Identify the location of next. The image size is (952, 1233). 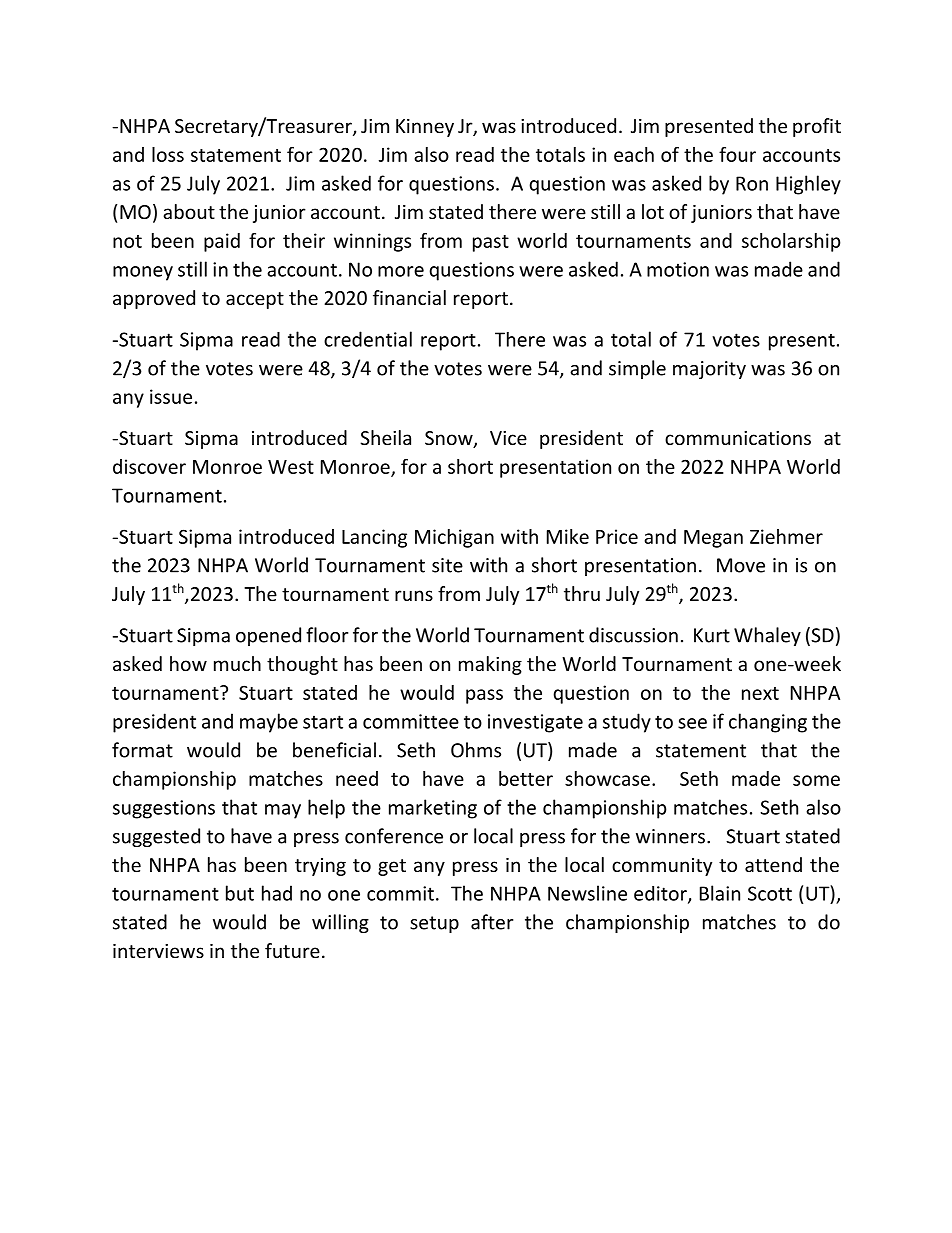
(760, 693).
